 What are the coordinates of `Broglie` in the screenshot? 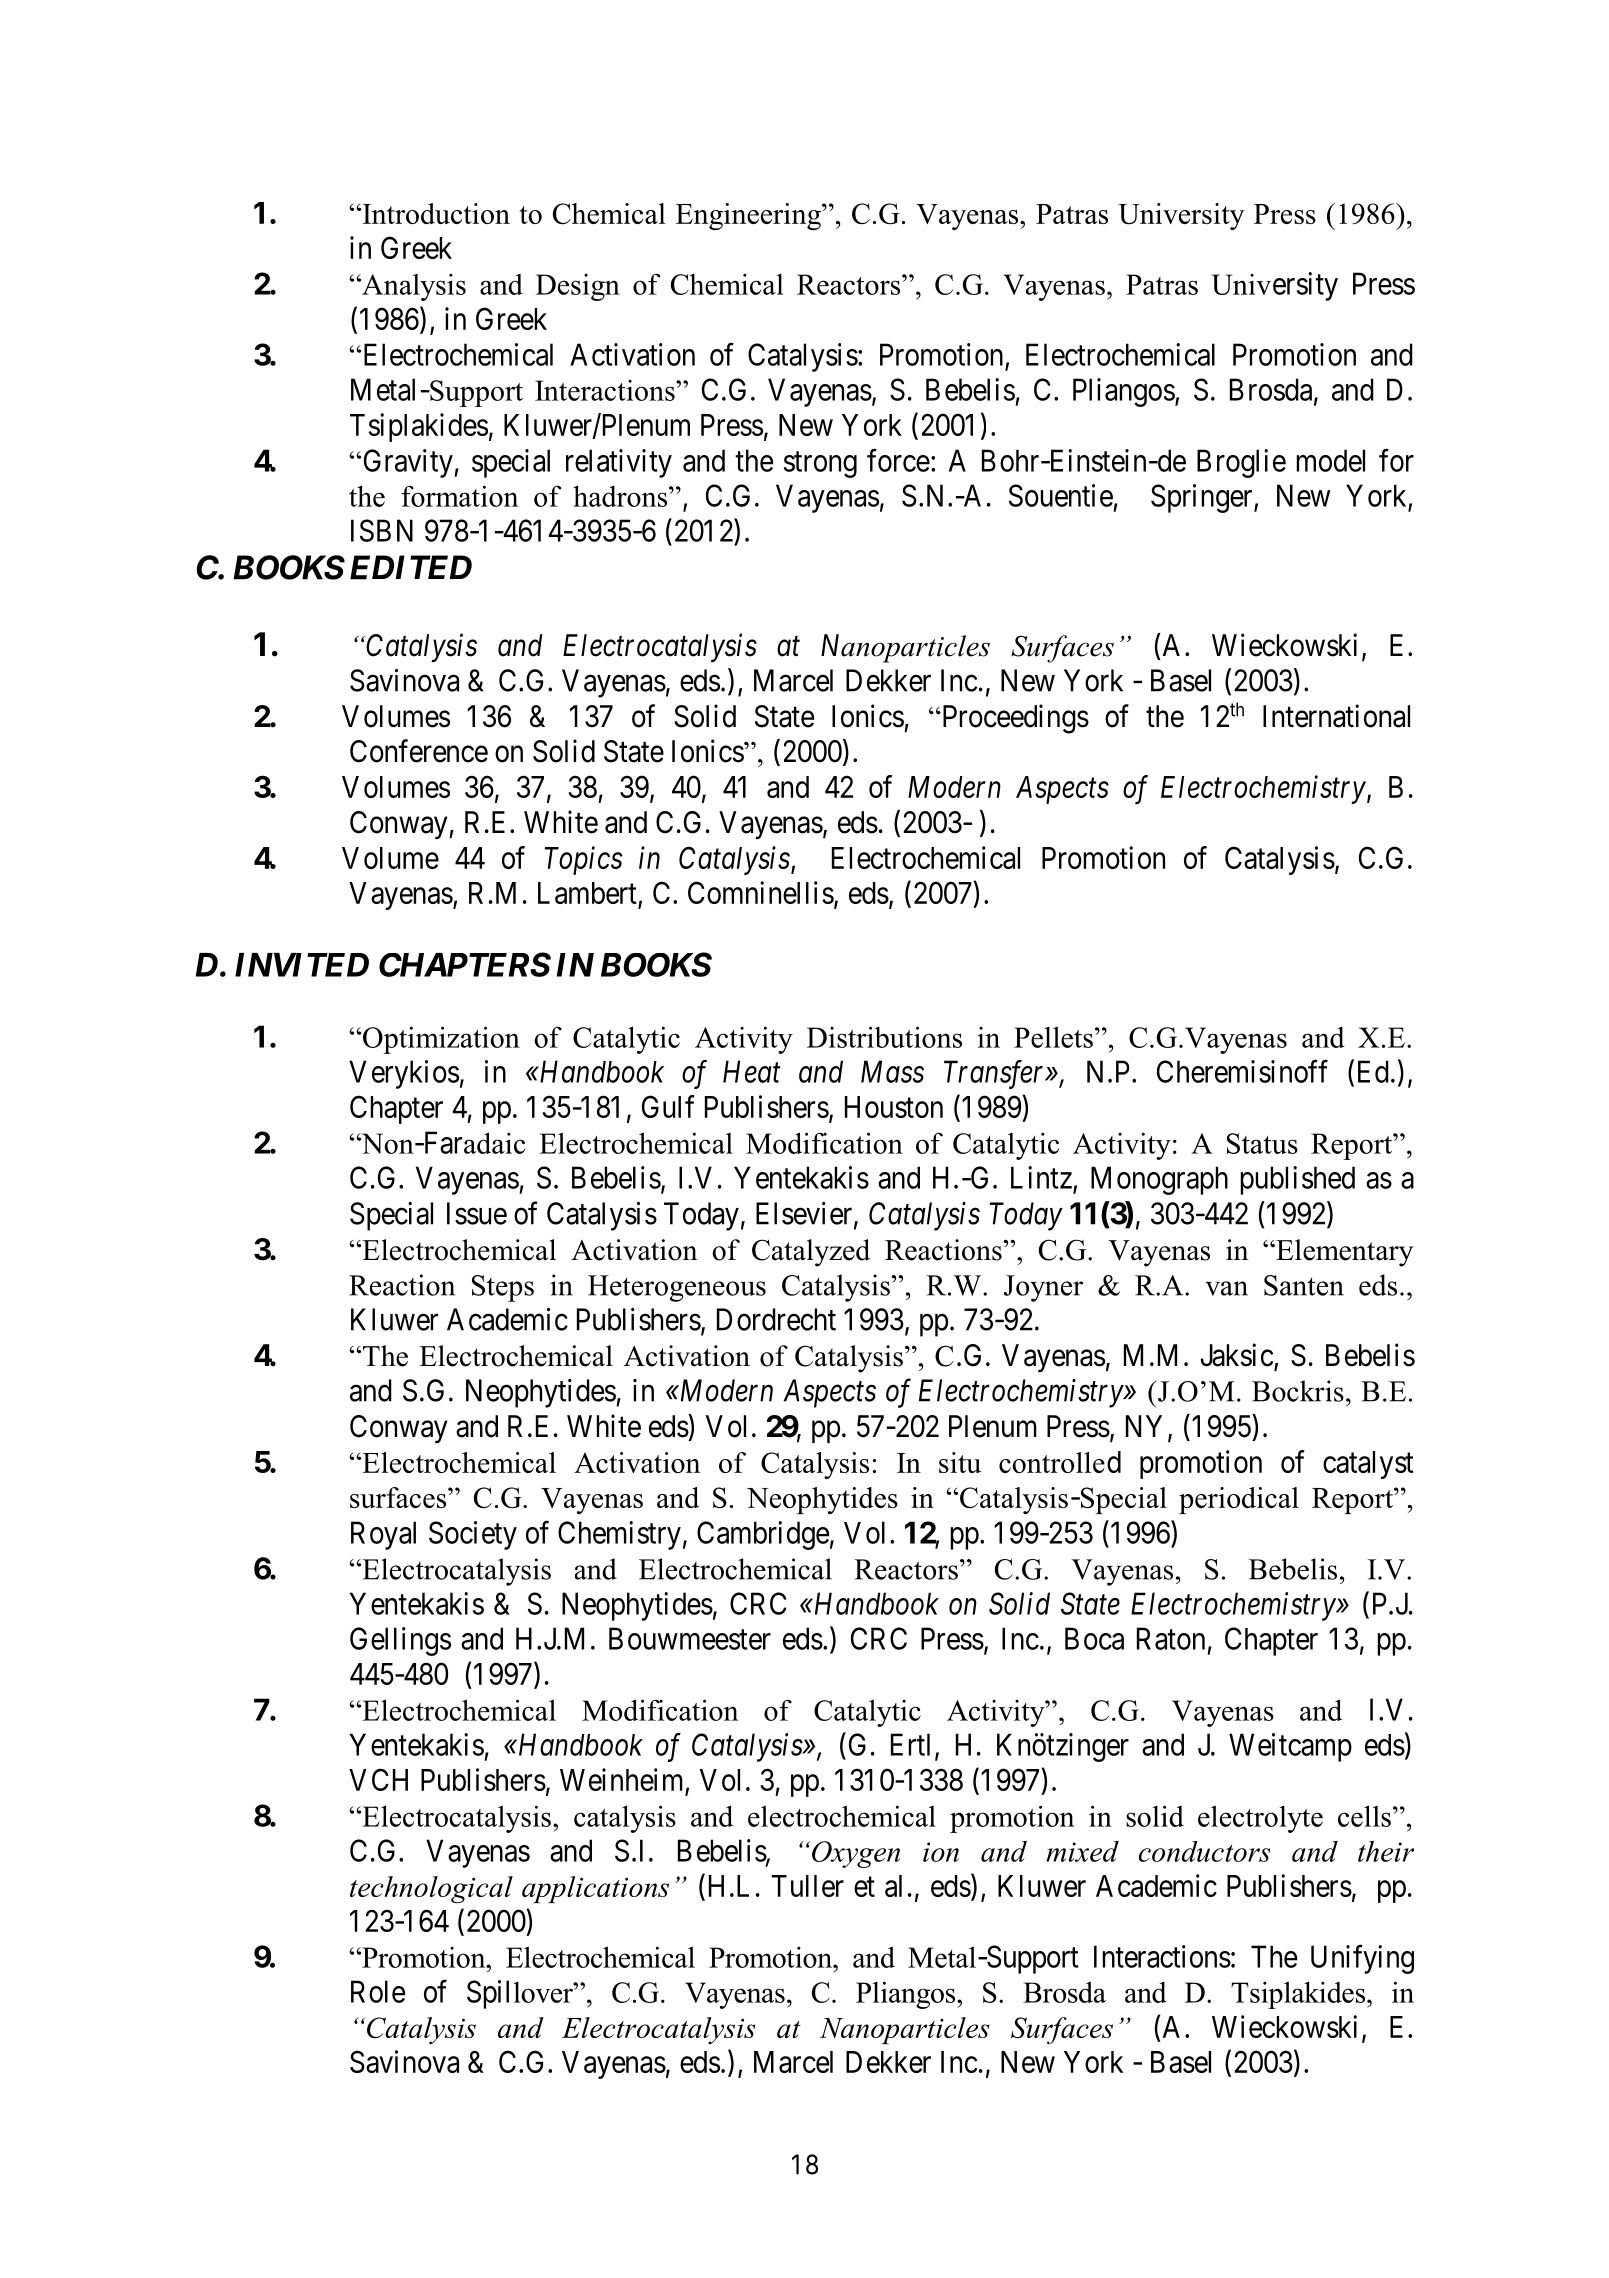 It's located at (1241, 463).
